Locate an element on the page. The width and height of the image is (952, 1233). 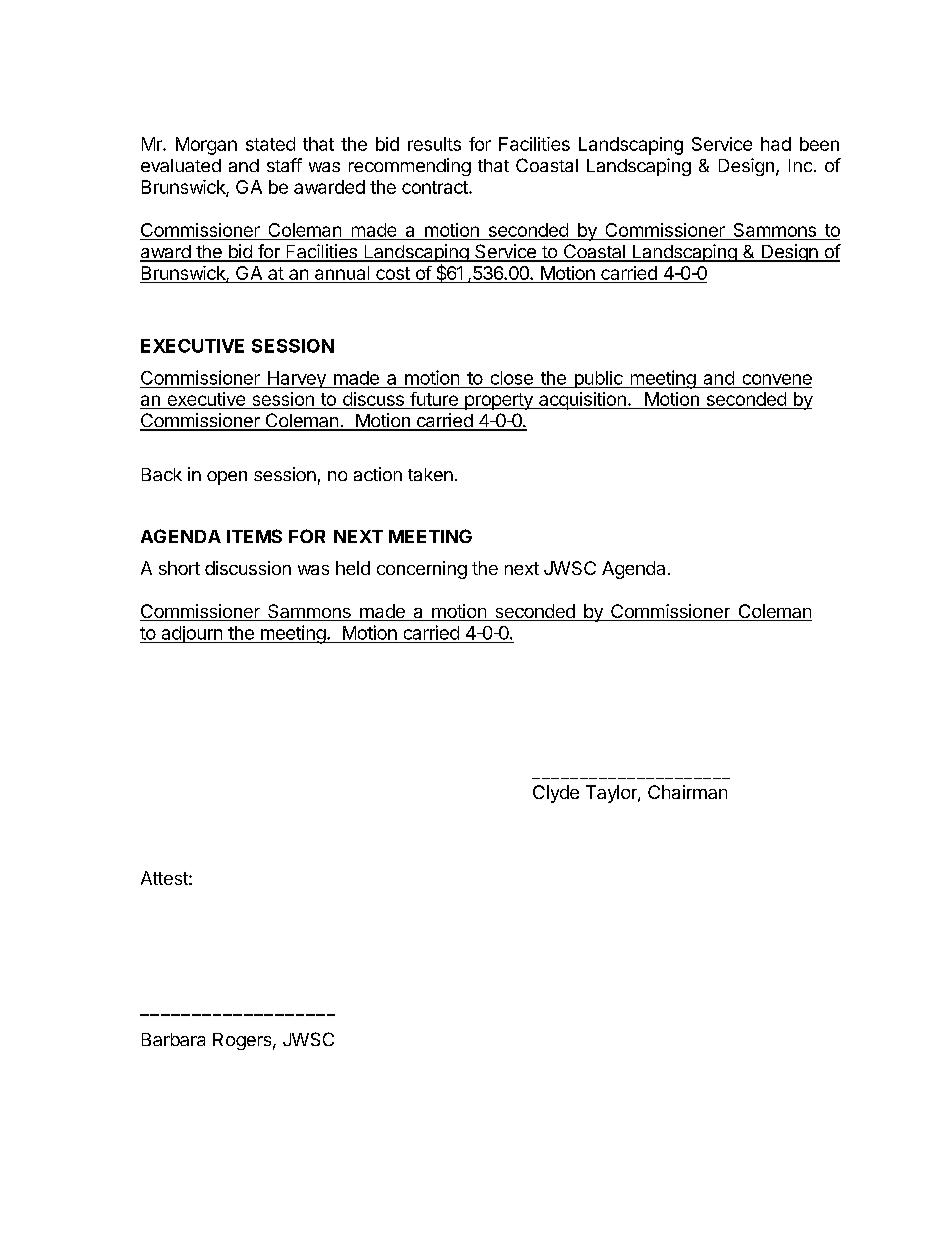
short is located at coordinates (179, 568).
